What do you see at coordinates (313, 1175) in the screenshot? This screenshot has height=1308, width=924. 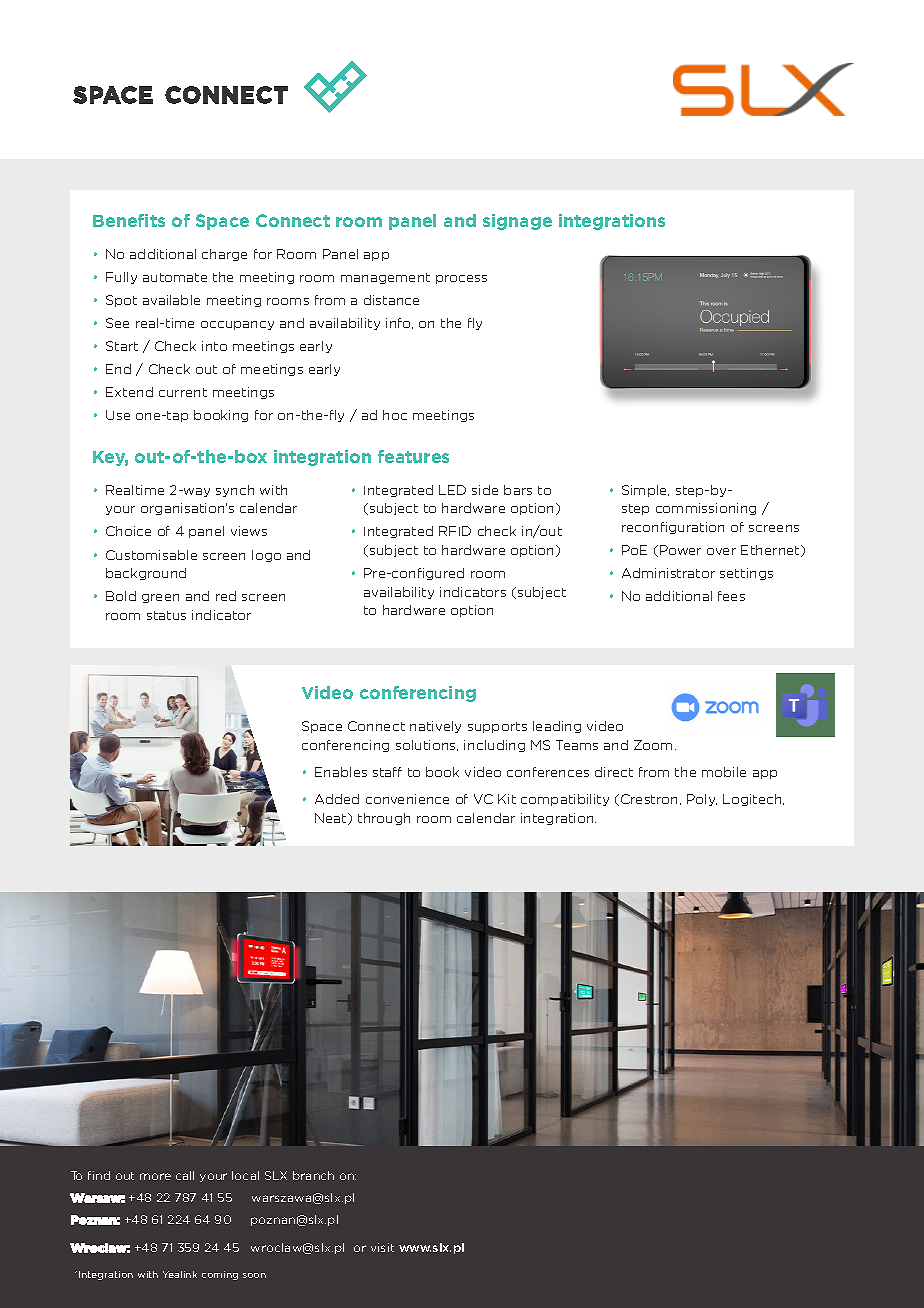 I see `branch` at bounding box center [313, 1175].
